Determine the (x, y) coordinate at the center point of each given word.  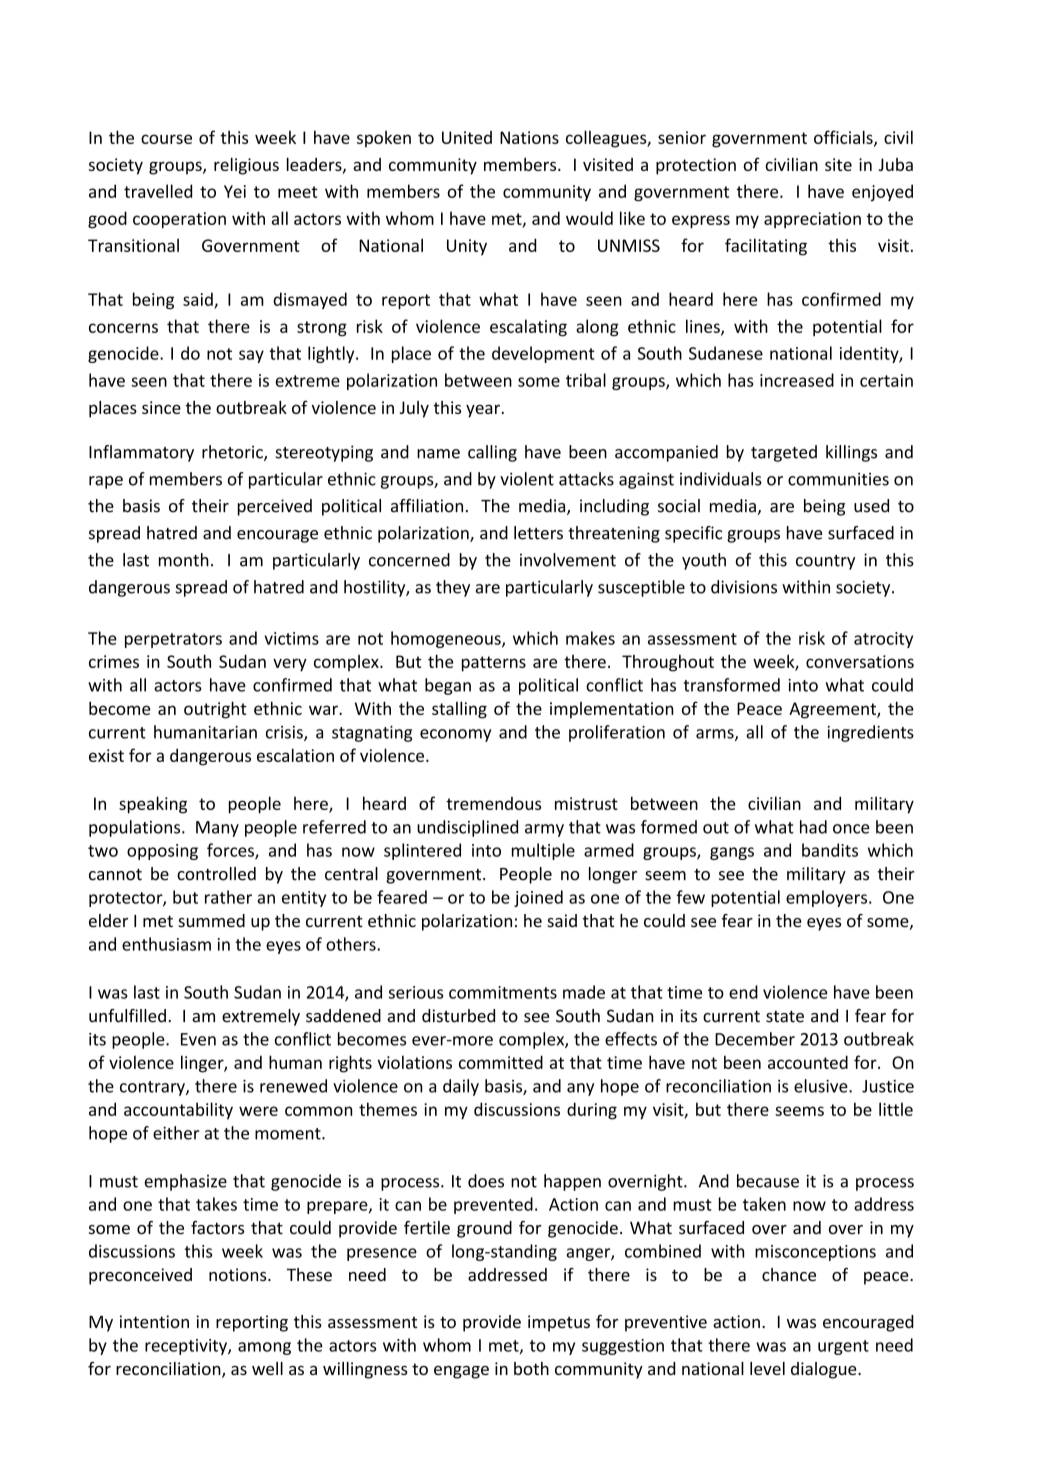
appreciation (812, 220)
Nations (529, 137)
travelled (158, 191)
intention (154, 1321)
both (531, 1368)
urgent (843, 1347)
